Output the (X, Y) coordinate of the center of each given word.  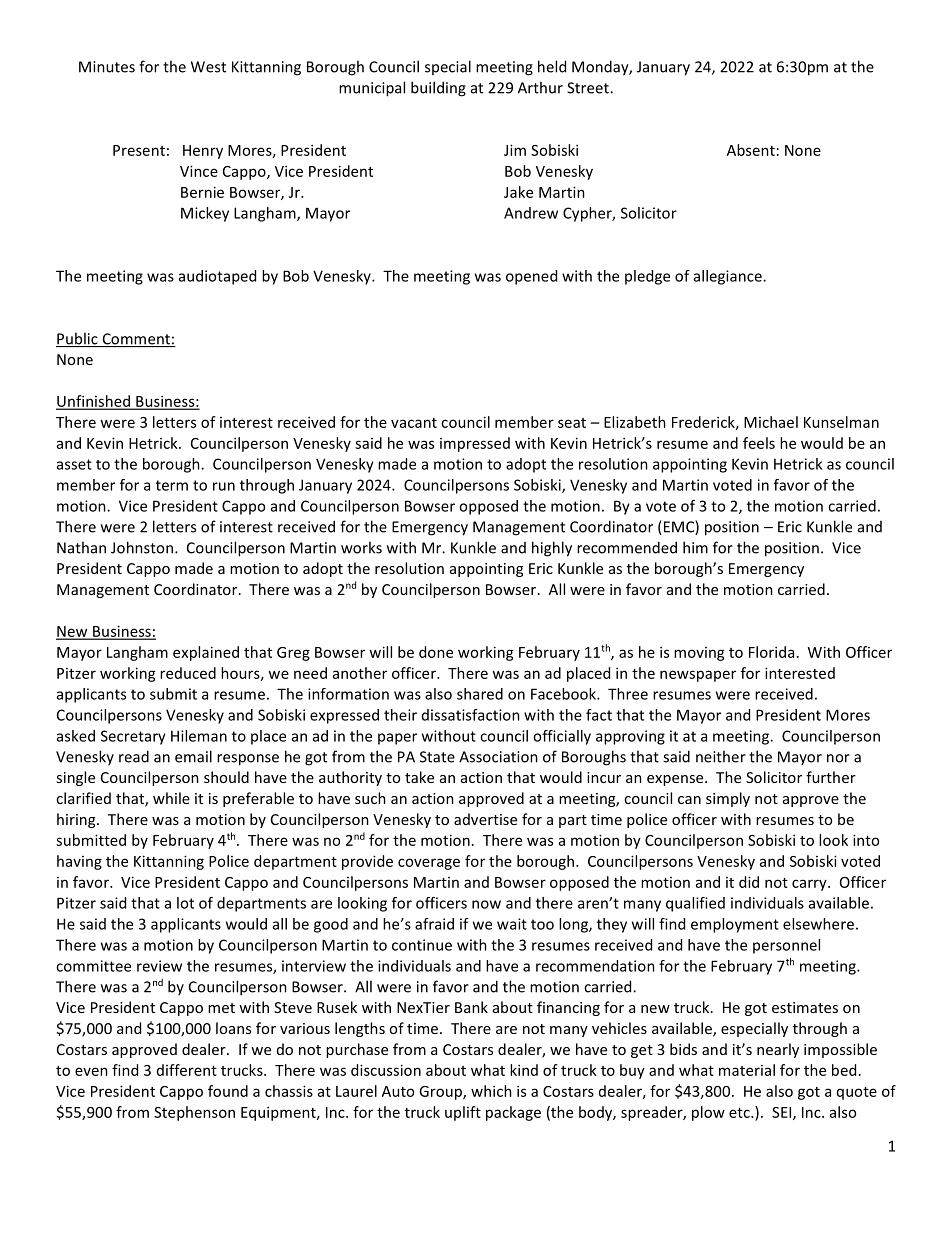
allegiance (729, 277)
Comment (136, 340)
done (436, 652)
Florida (771, 652)
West (208, 67)
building (438, 89)
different (187, 1070)
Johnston (142, 547)
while (171, 798)
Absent (751, 150)
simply (728, 799)
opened (531, 277)
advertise (485, 819)
